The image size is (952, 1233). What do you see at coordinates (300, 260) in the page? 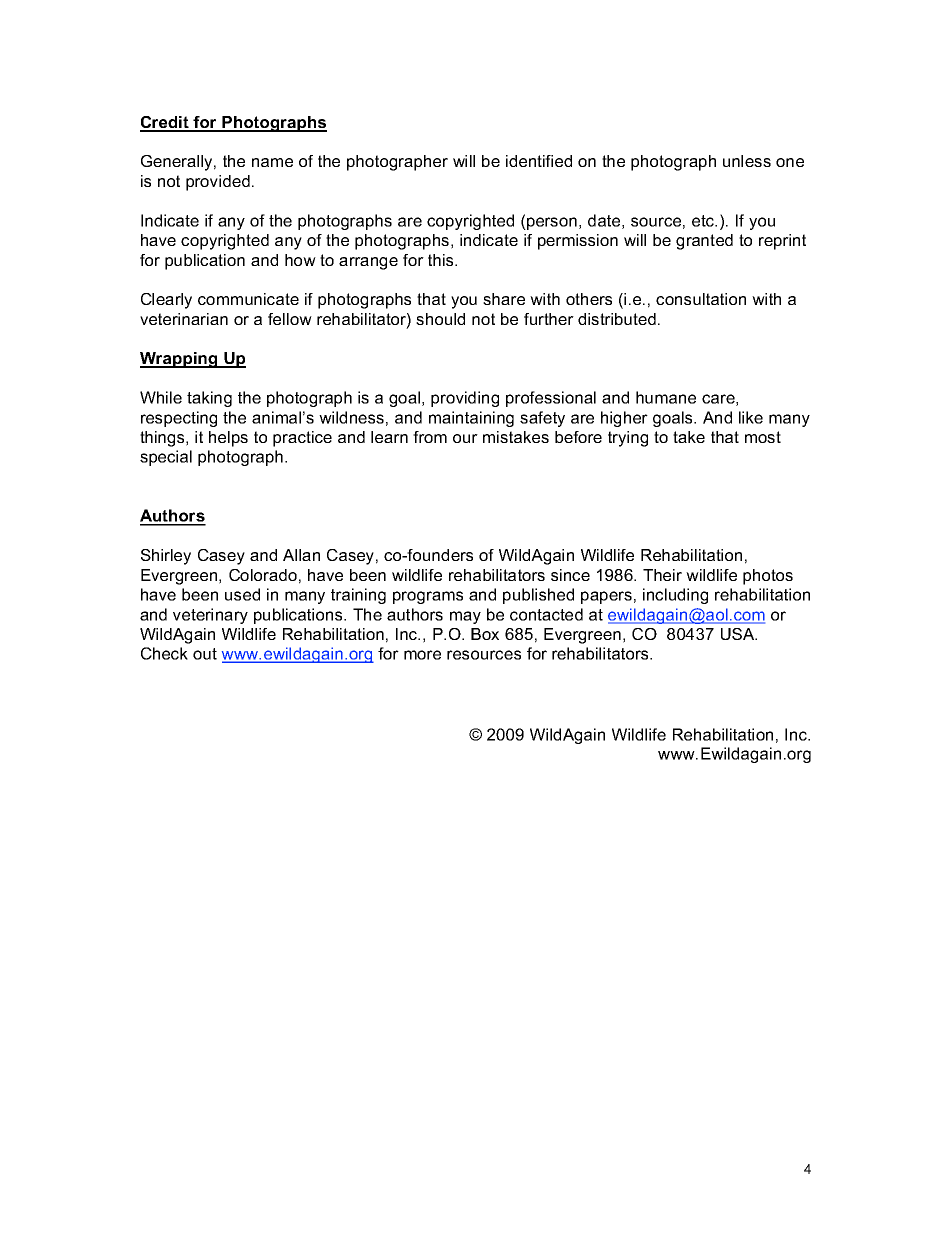
I see `how` at bounding box center [300, 260].
